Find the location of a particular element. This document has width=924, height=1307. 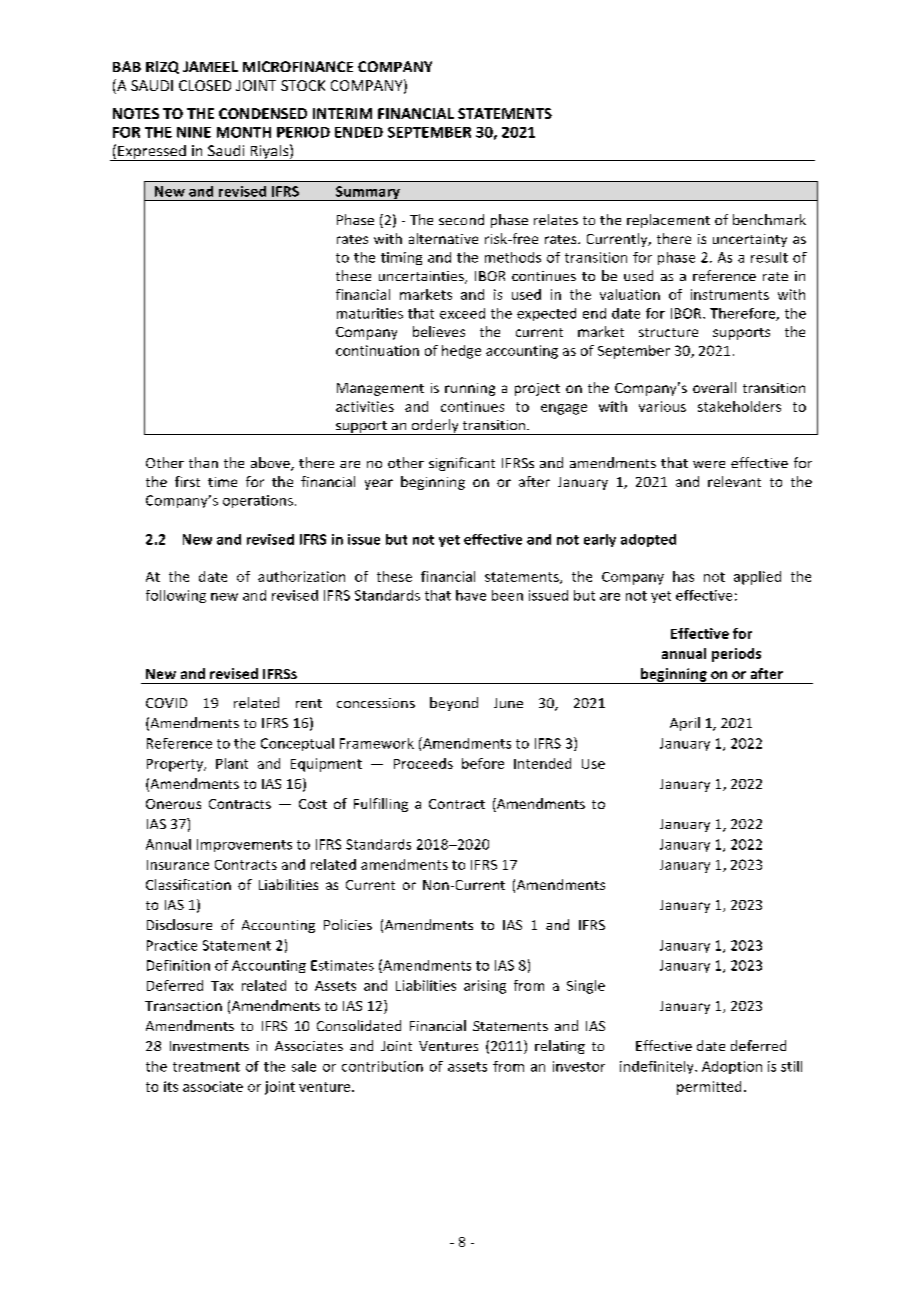

than is located at coordinates (203, 462).
